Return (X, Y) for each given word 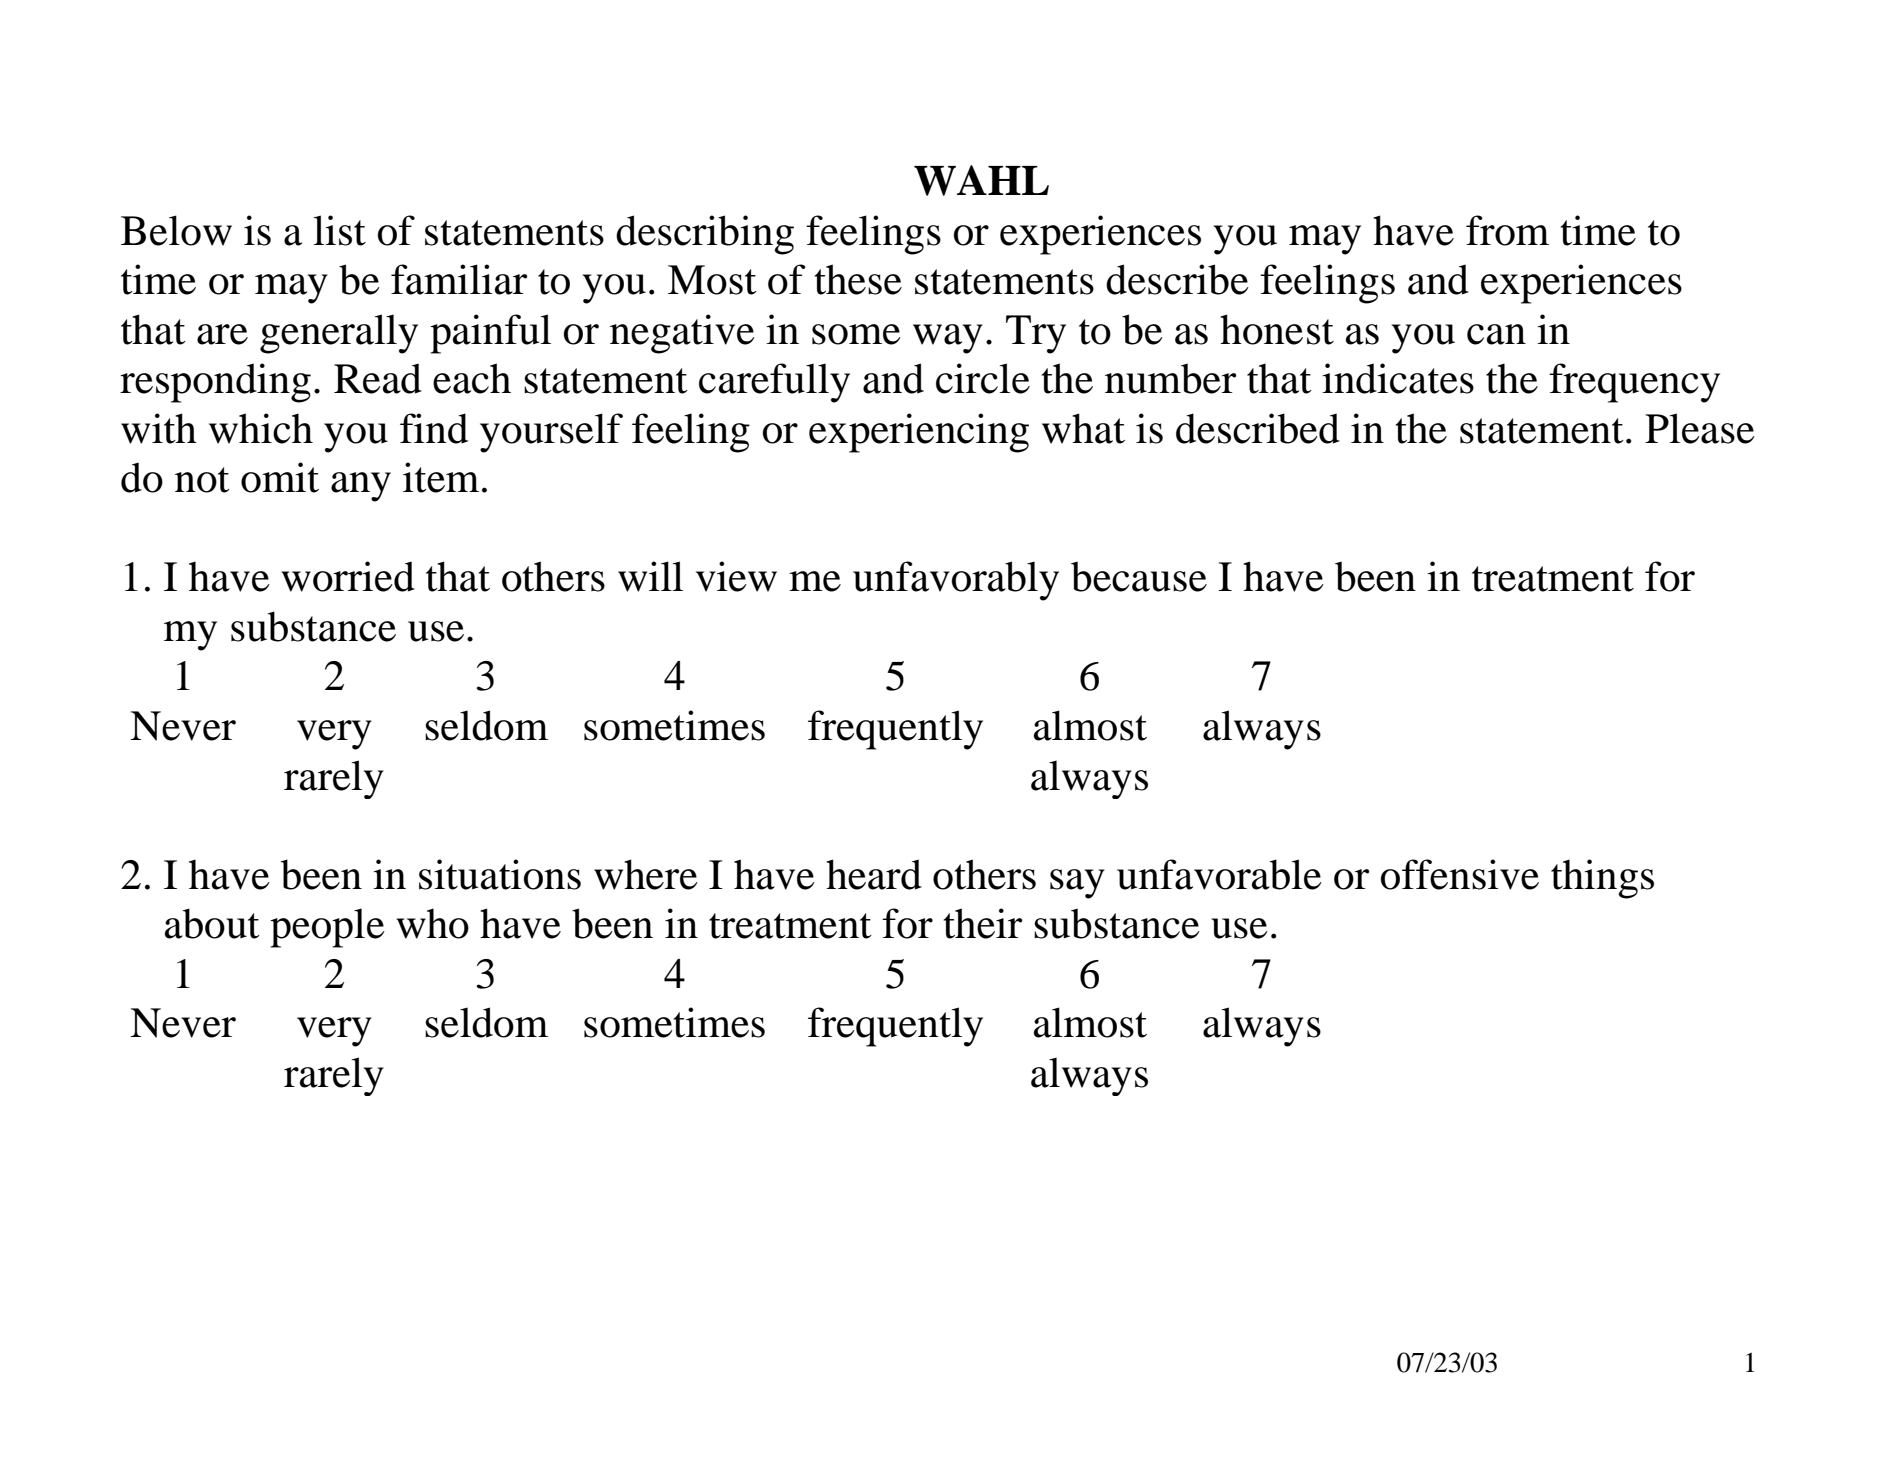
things (1602, 879)
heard (874, 874)
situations (500, 874)
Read (378, 378)
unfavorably (956, 581)
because (1139, 576)
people (327, 928)
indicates (1398, 378)
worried (348, 576)
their (982, 923)
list (340, 230)
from (1507, 230)
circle (983, 378)
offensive (1460, 874)
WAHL (981, 180)
